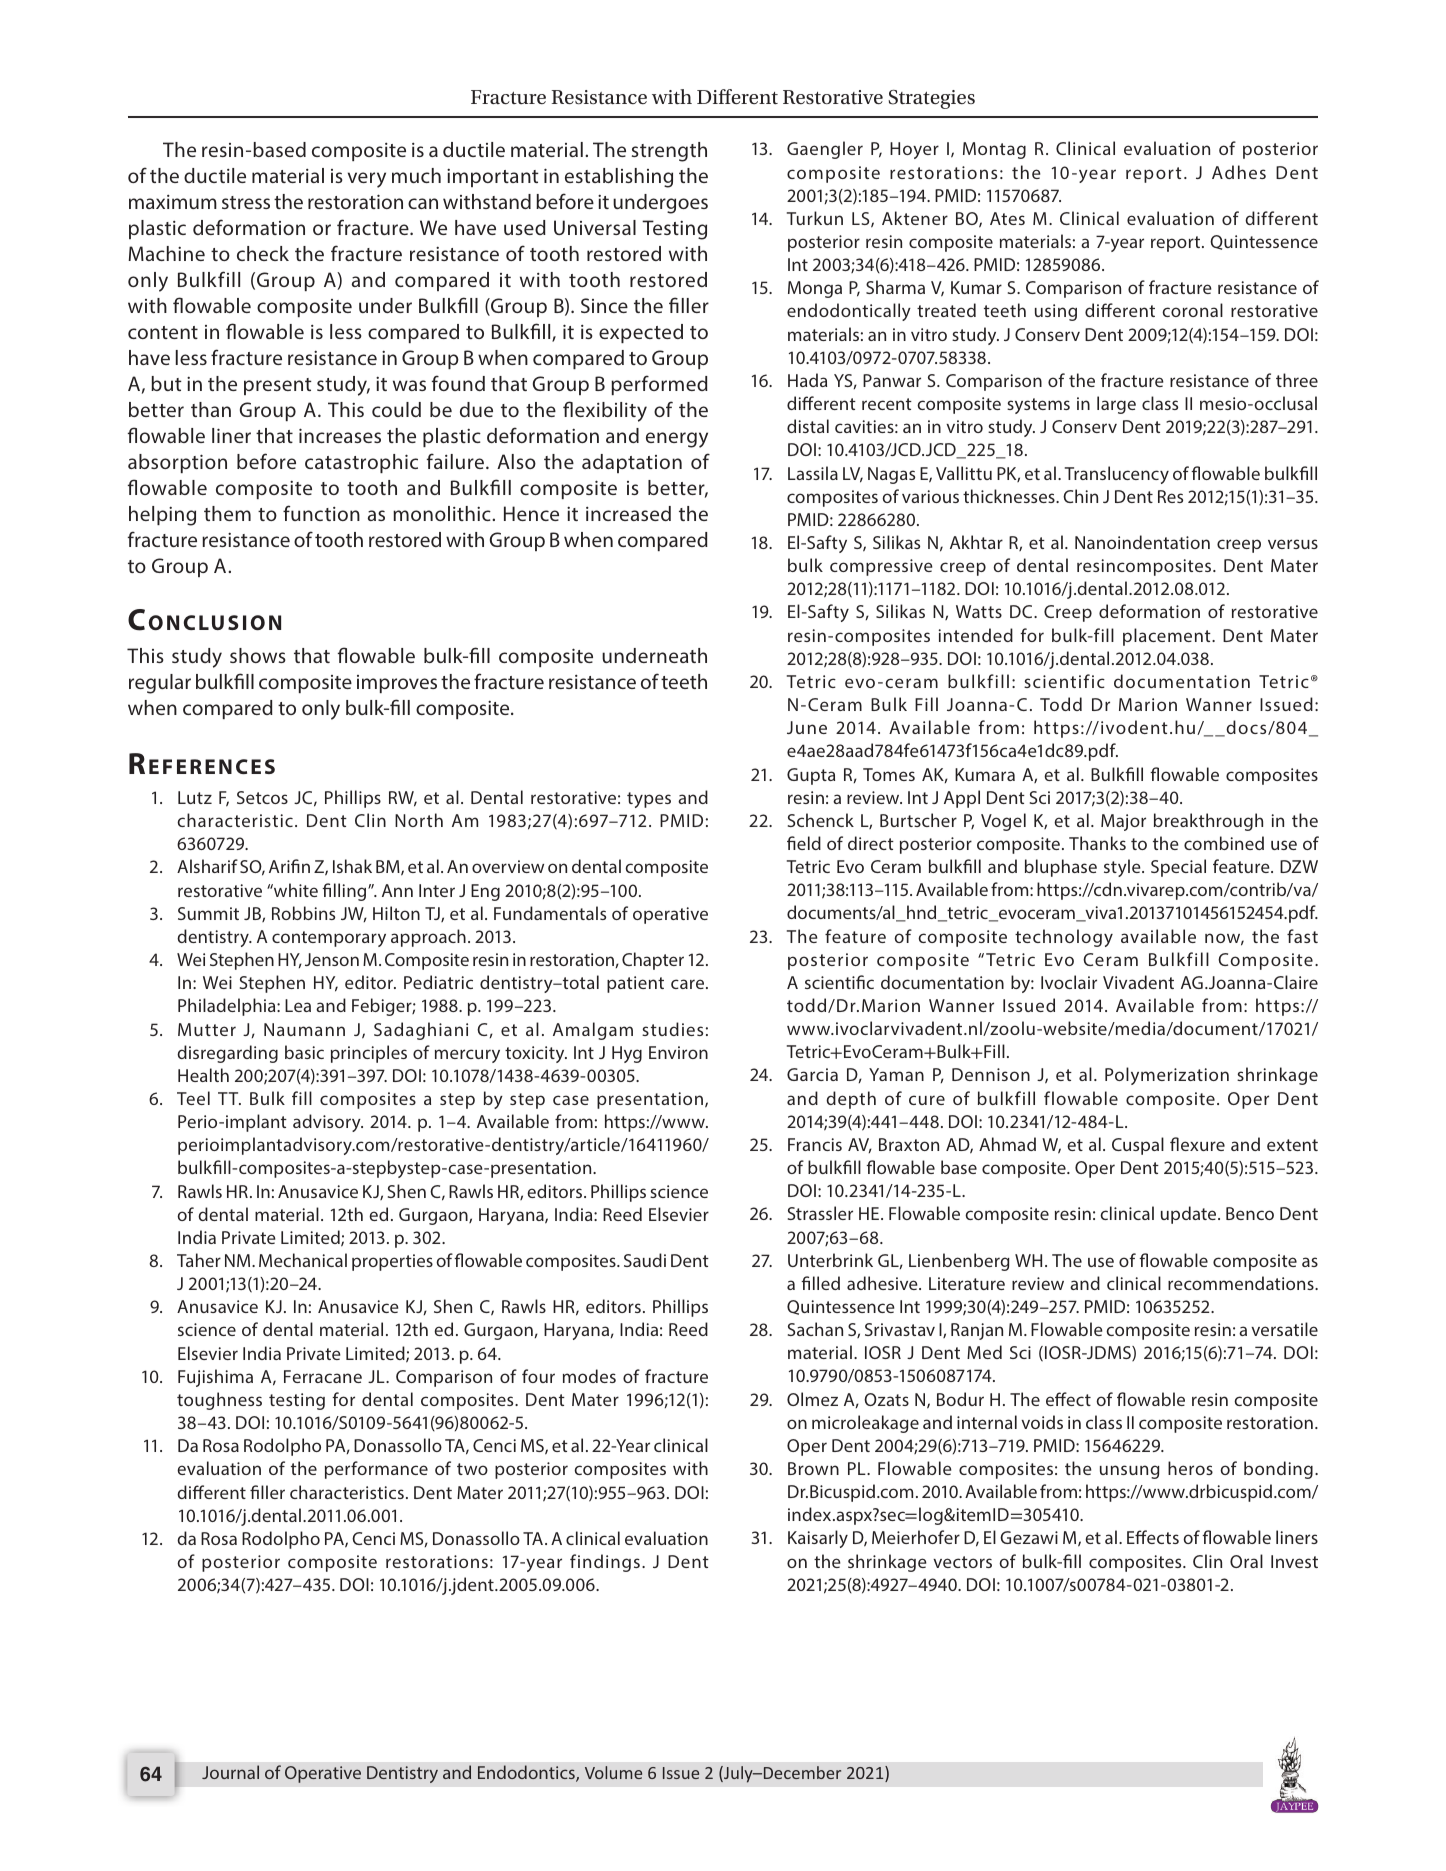  I want to click on very, so click(367, 180).
